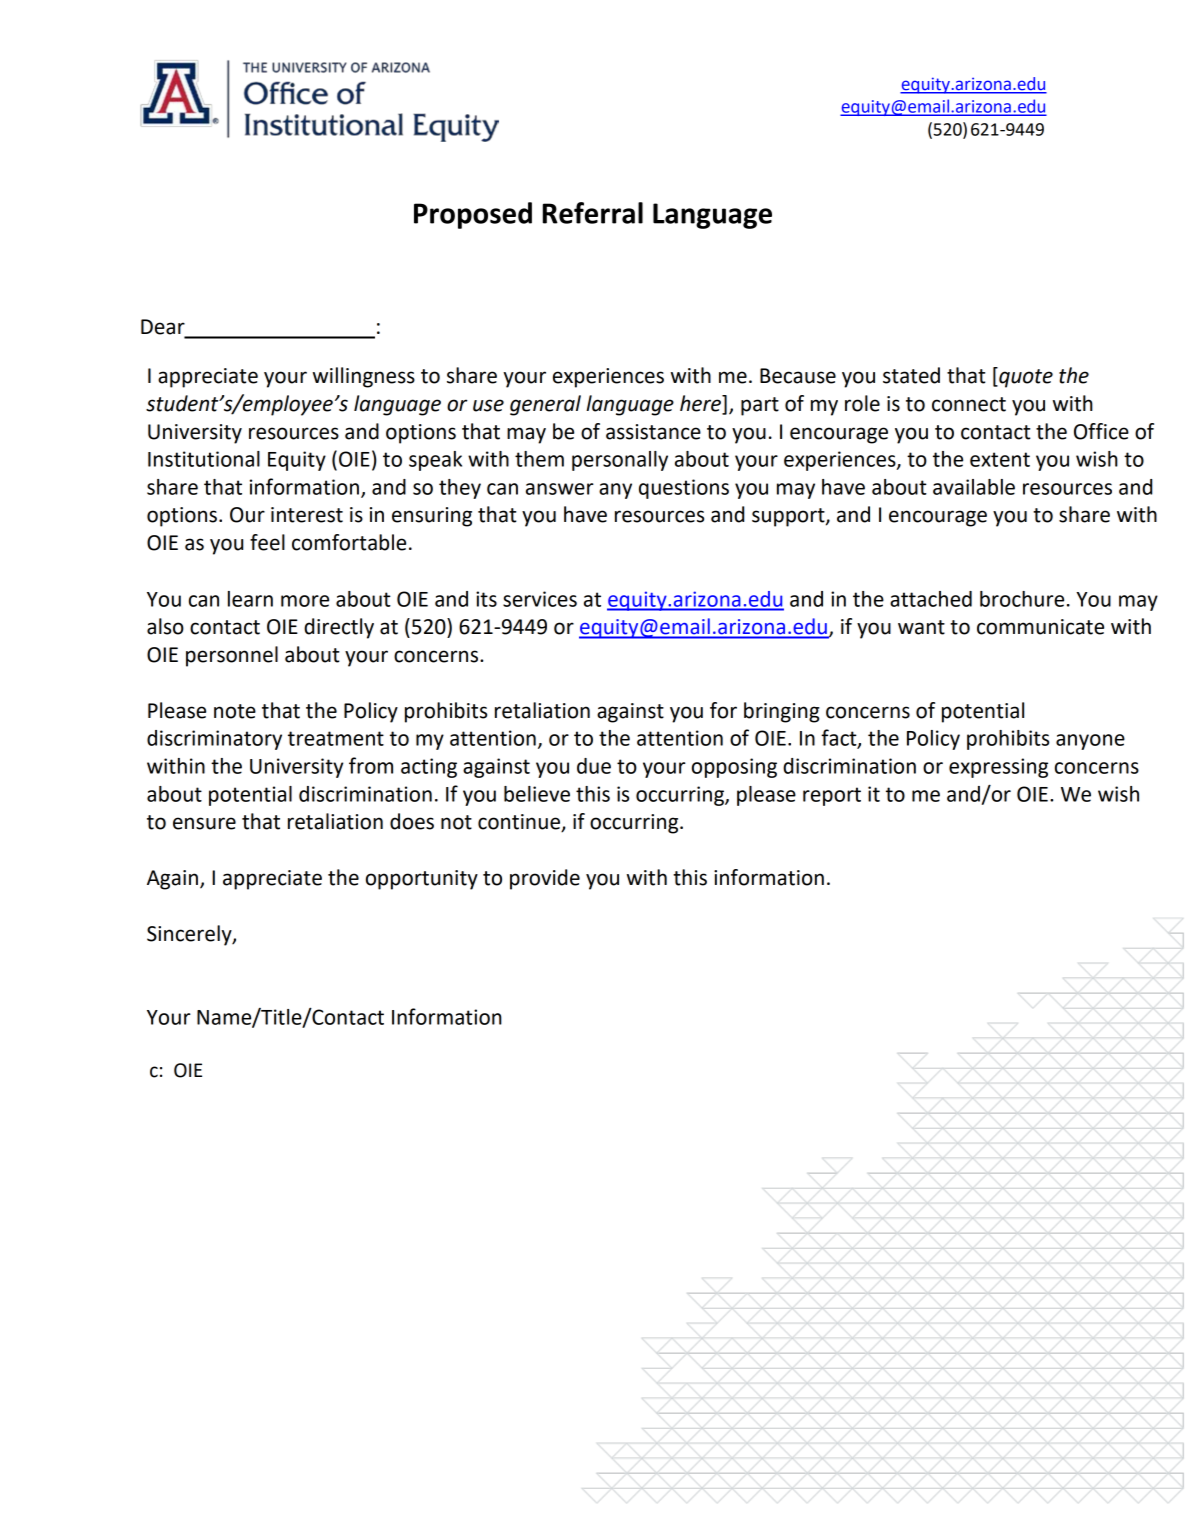 This document has height=1535, width=1186. Describe the element at coordinates (974, 487) in the document. I see `available` at that location.
